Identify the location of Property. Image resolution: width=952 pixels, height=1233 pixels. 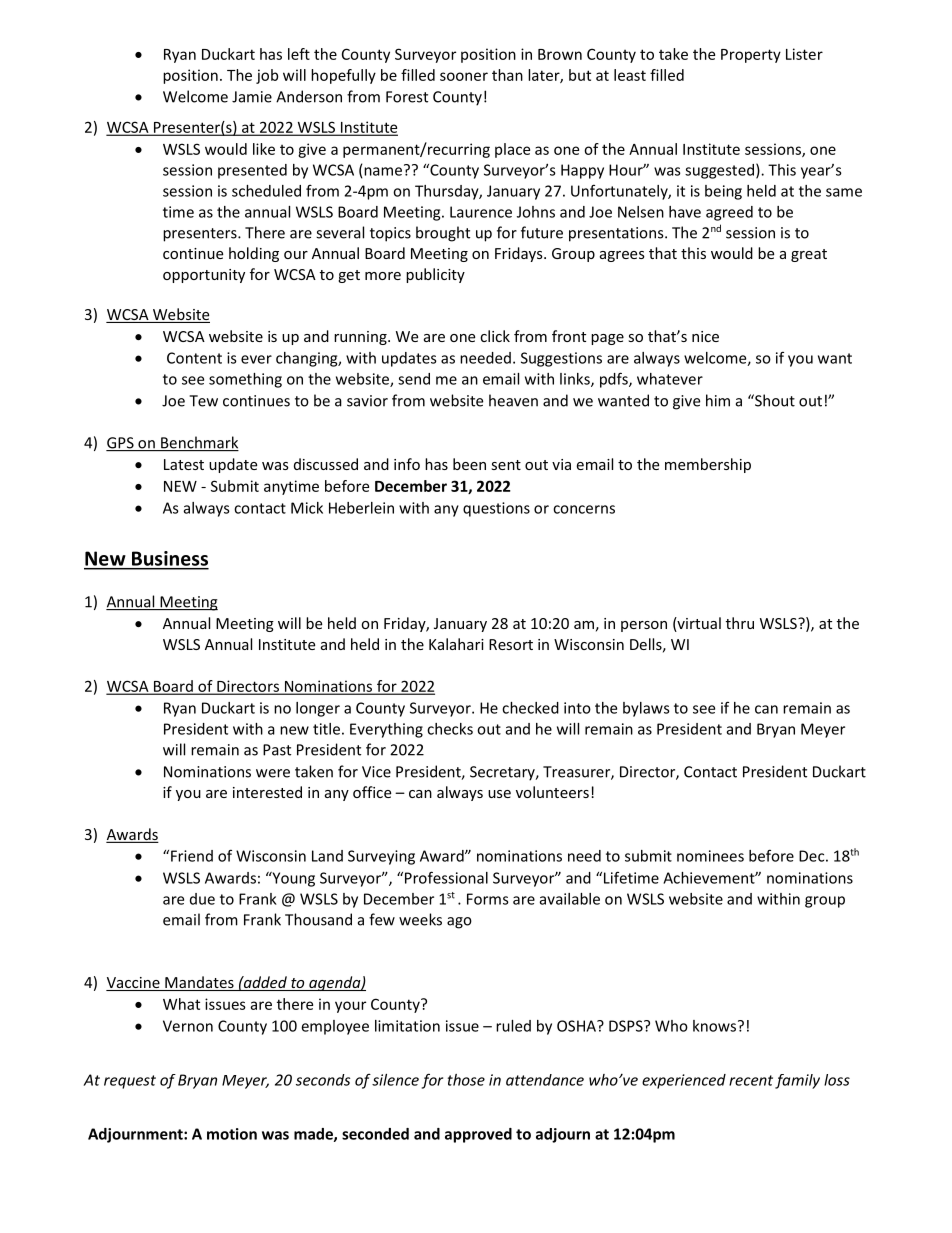
(751, 56).
